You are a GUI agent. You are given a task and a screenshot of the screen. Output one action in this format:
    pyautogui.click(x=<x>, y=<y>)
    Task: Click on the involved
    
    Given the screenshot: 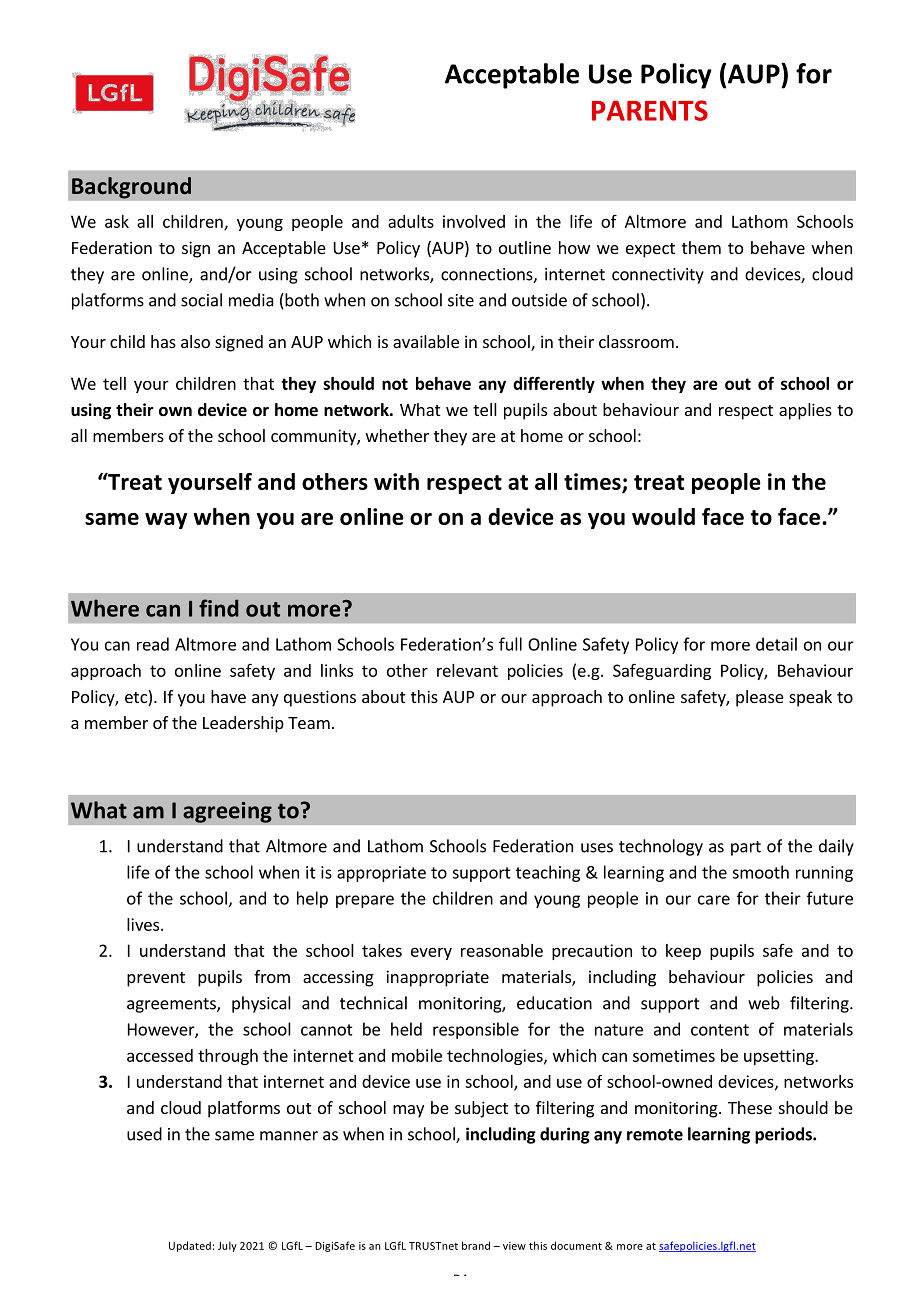 What is the action you would take?
    pyautogui.click(x=474, y=221)
